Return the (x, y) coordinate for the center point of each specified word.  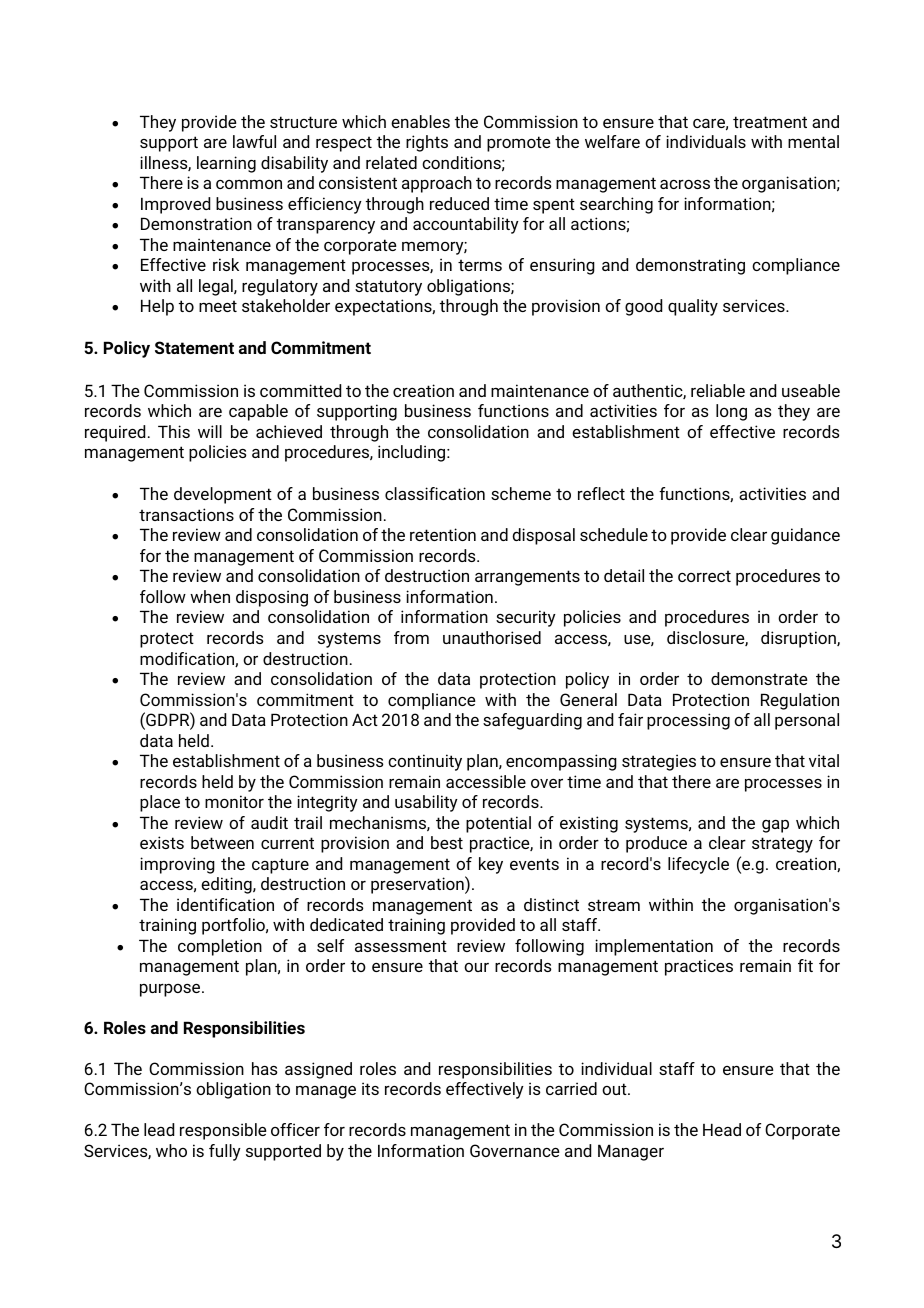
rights (427, 143)
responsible (223, 1131)
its (370, 1088)
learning (226, 164)
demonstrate (759, 678)
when (210, 596)
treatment (770, 122)
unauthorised (492, 637)
